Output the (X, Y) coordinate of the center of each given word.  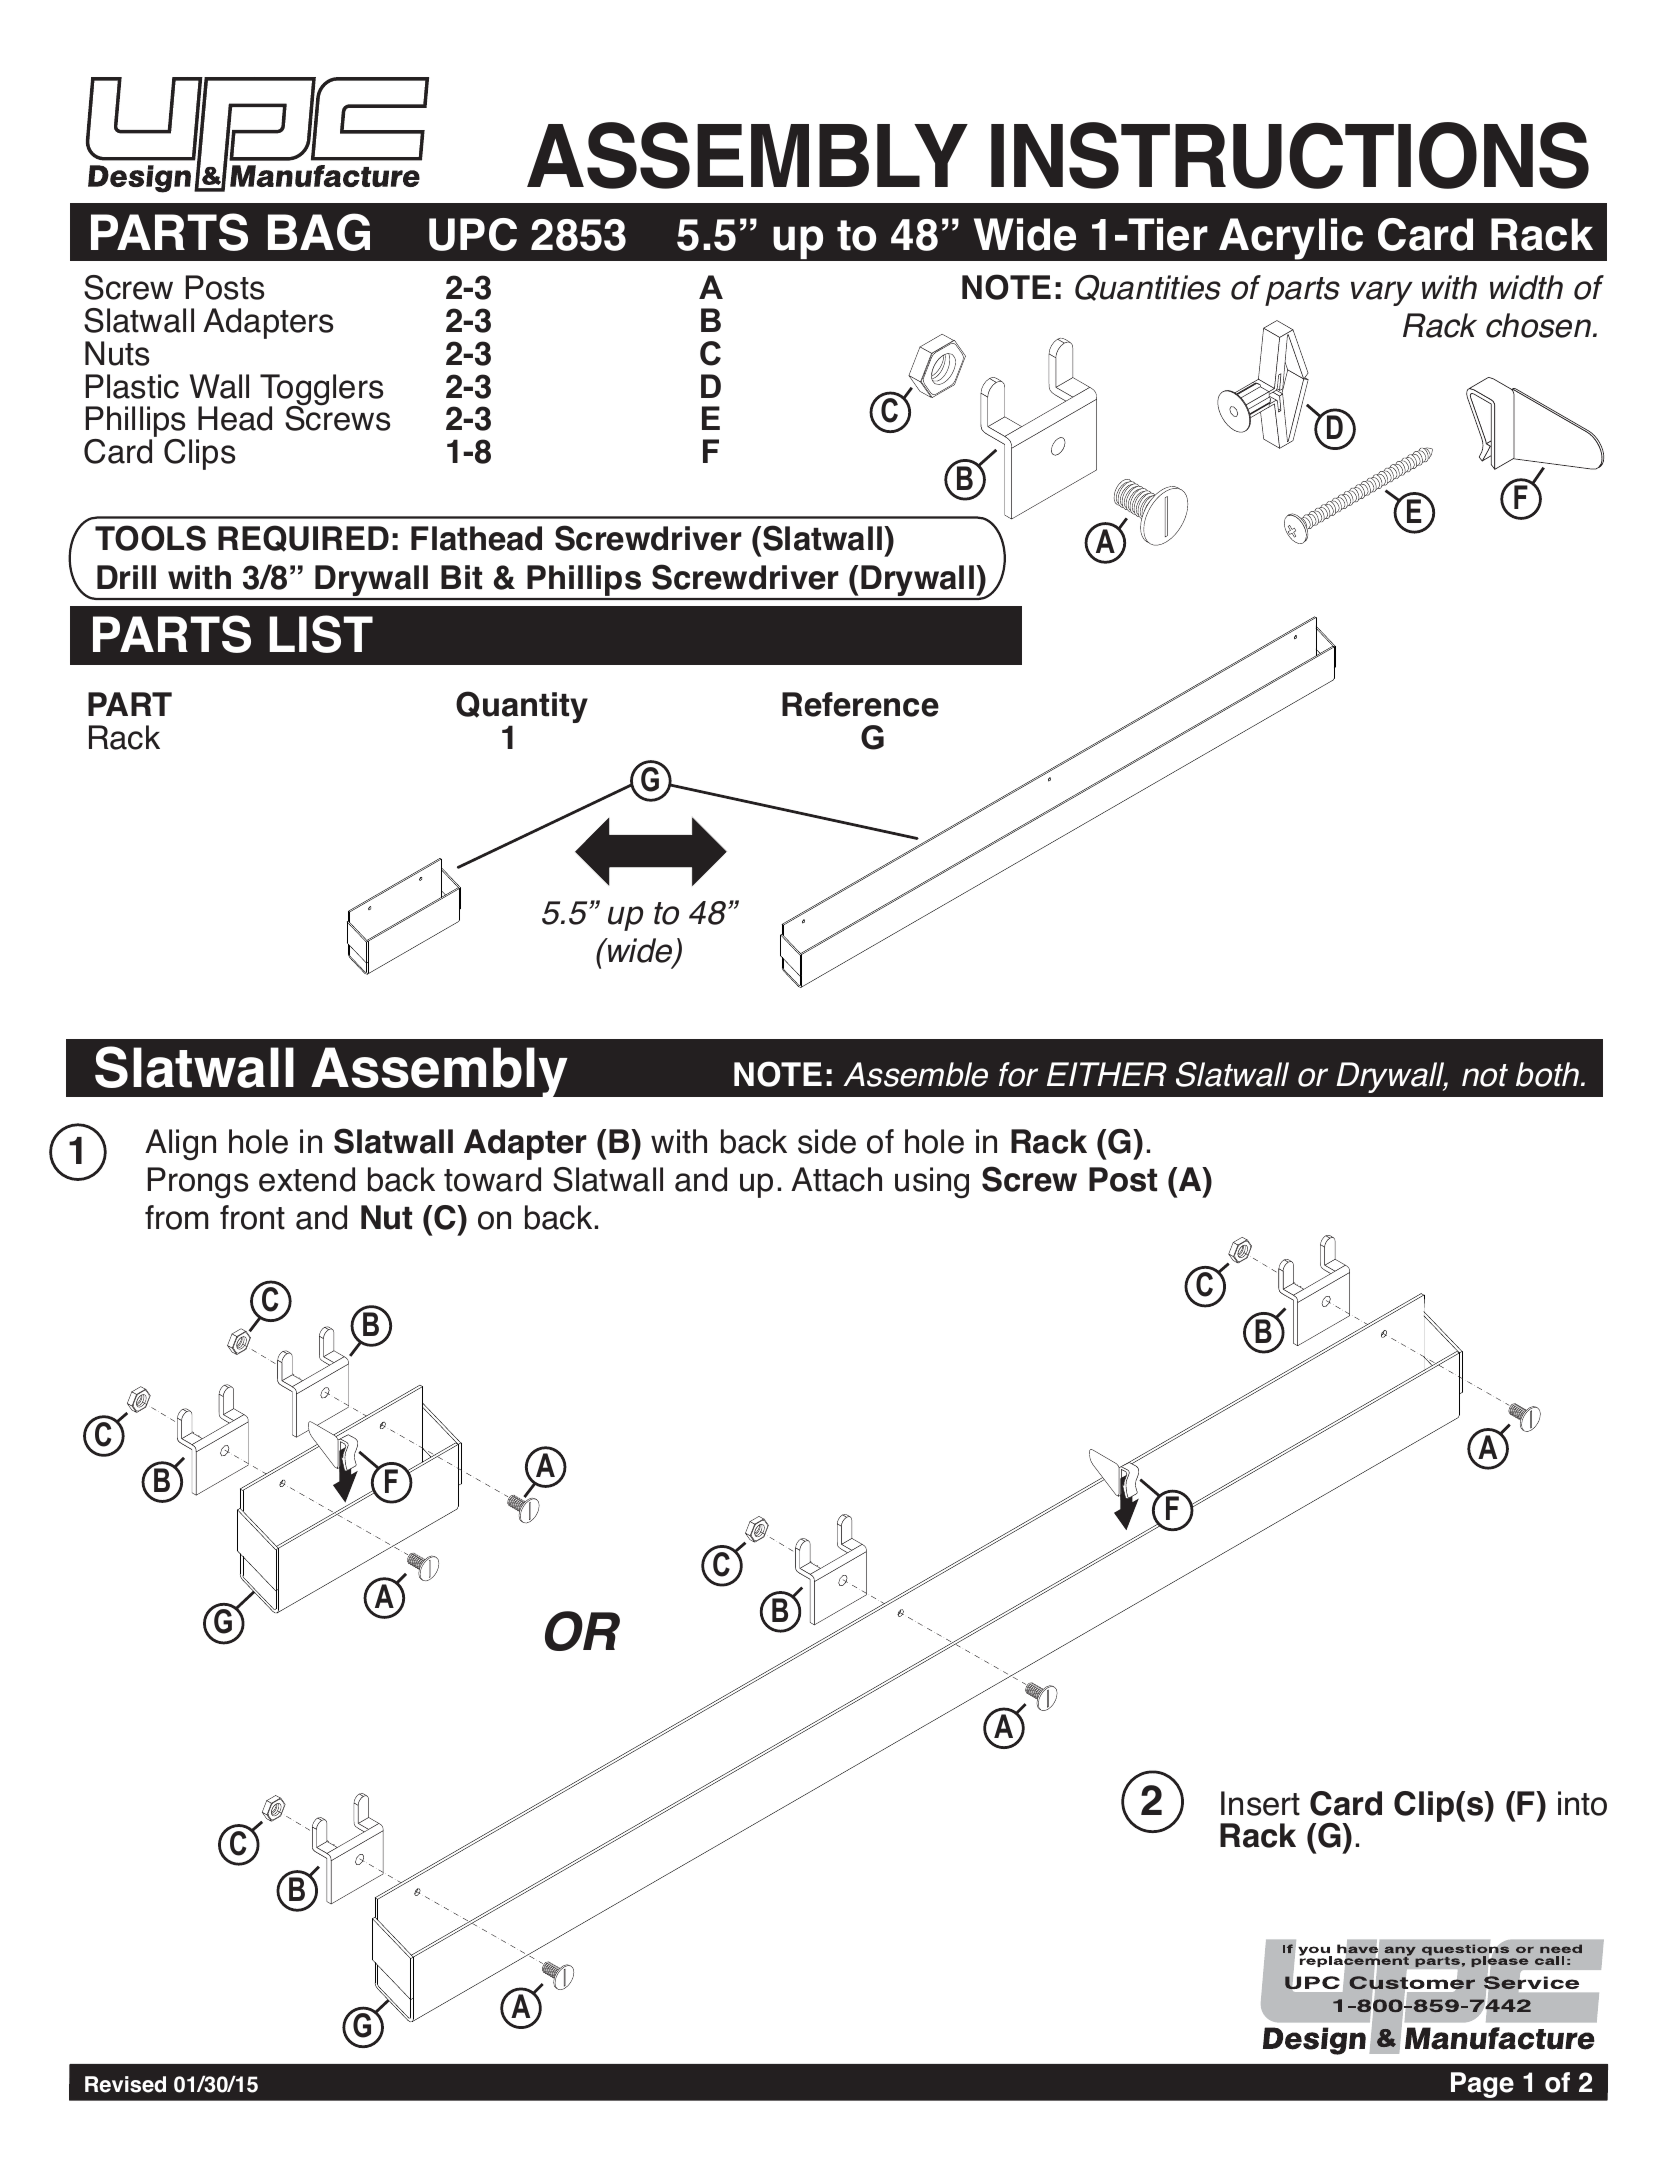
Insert (1260, 1803)
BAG (319, 232)
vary (1382, 293)
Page (1482, 2085)
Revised (125, 2084)
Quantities (1148, 288)
